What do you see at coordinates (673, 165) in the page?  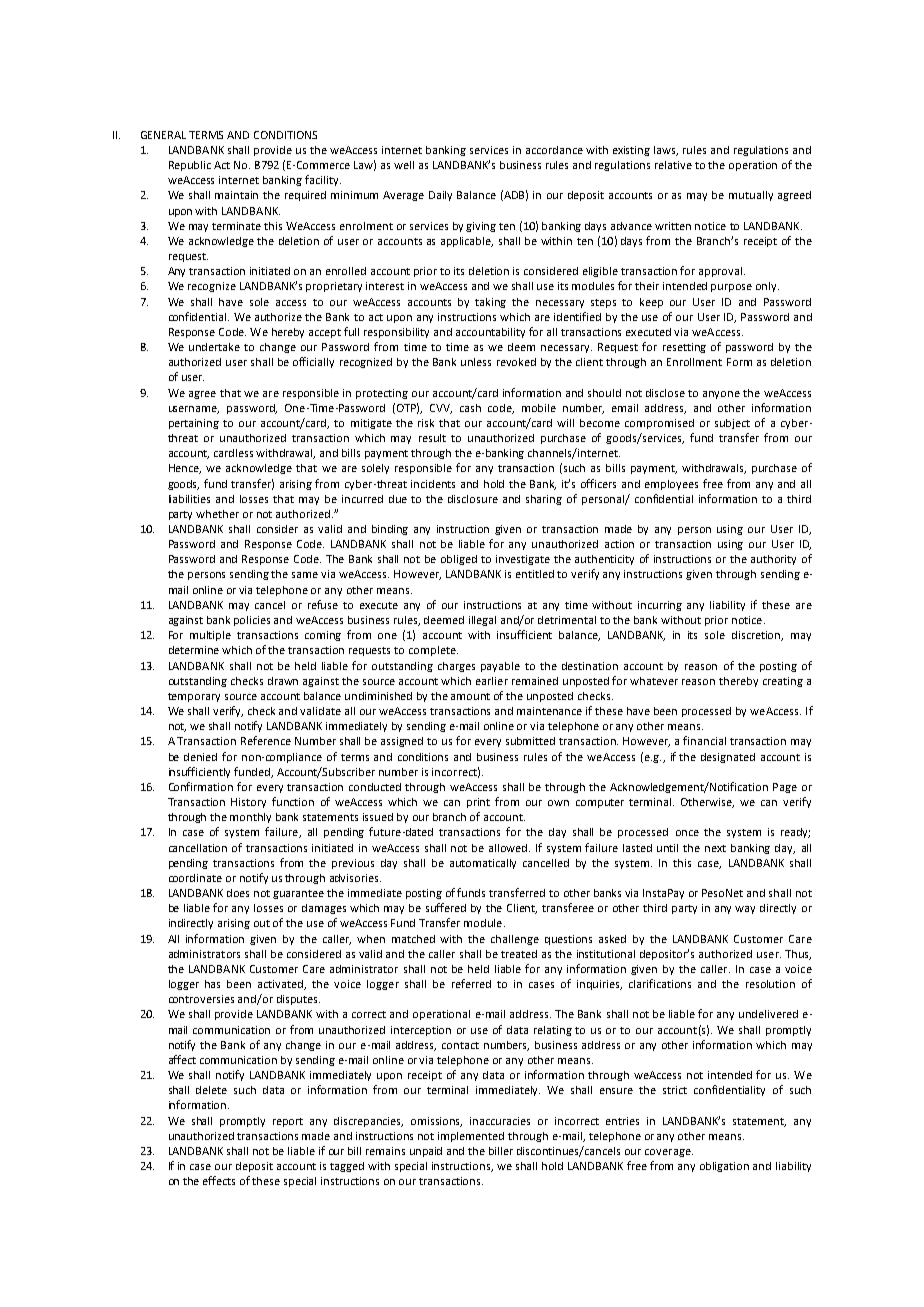 I see `relative` at bounding box center [673, 165].
